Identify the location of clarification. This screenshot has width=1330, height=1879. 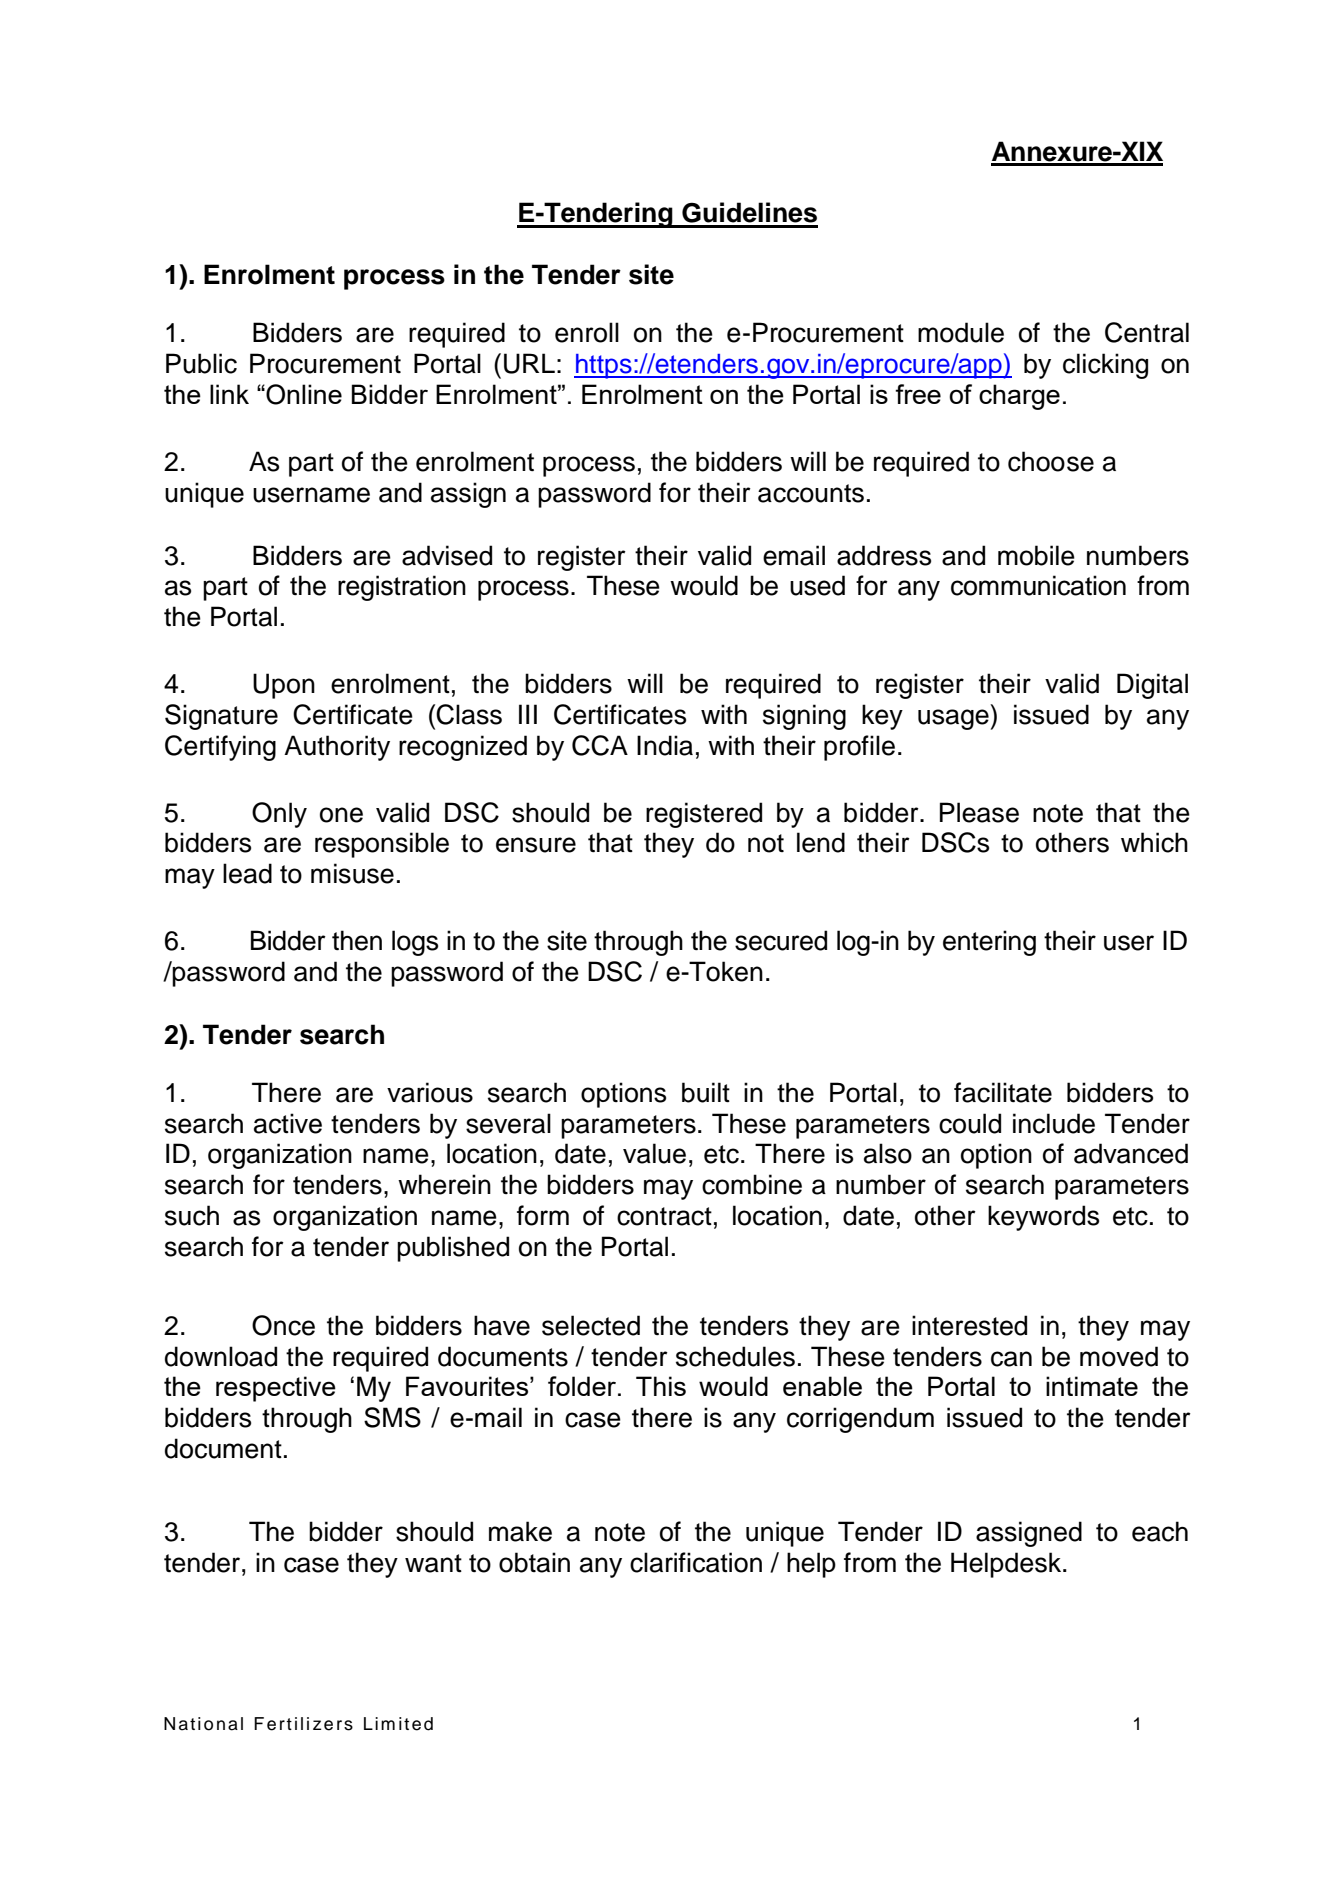
(696, 1562).
